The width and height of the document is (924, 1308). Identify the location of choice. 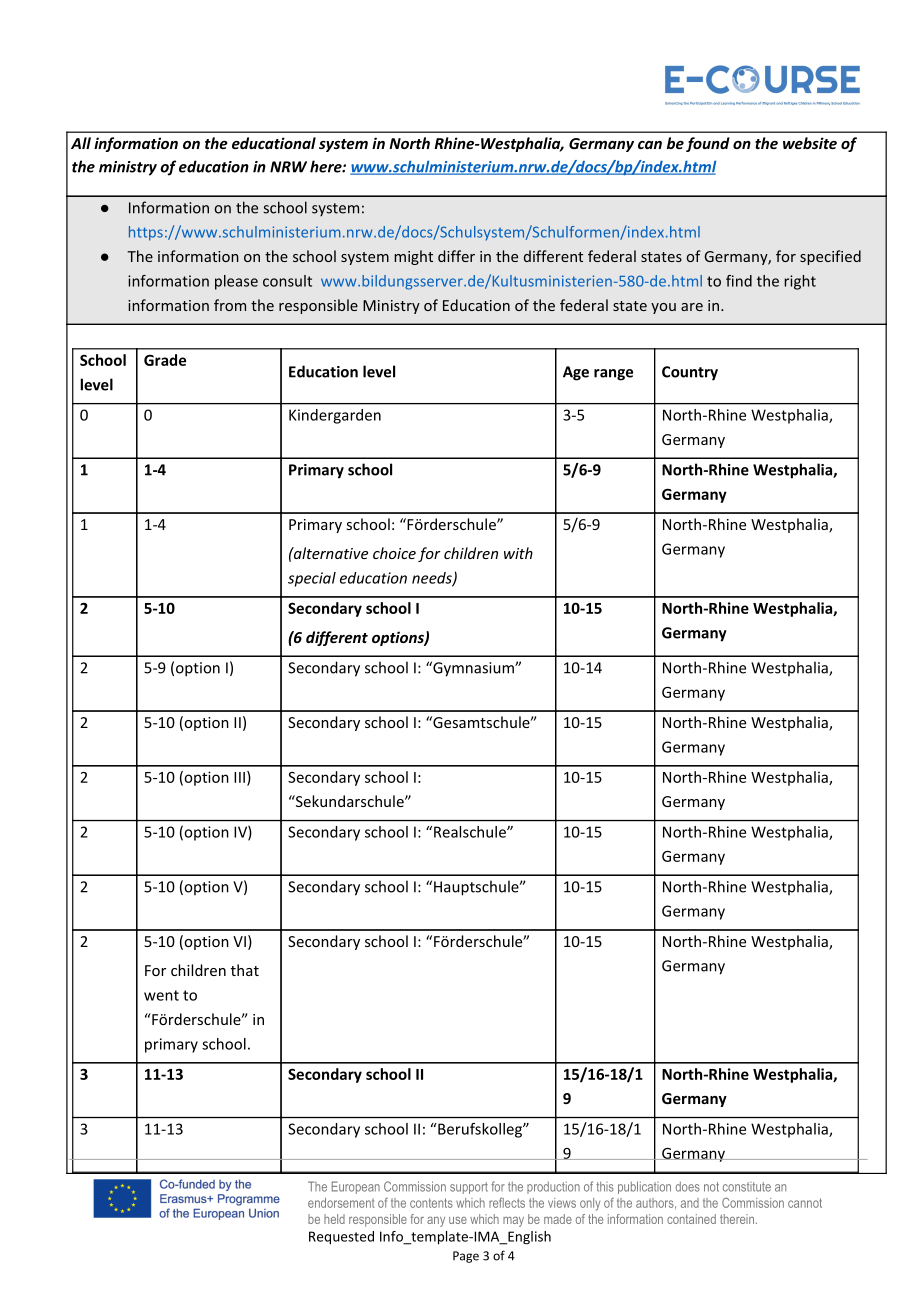
(394, 553).
